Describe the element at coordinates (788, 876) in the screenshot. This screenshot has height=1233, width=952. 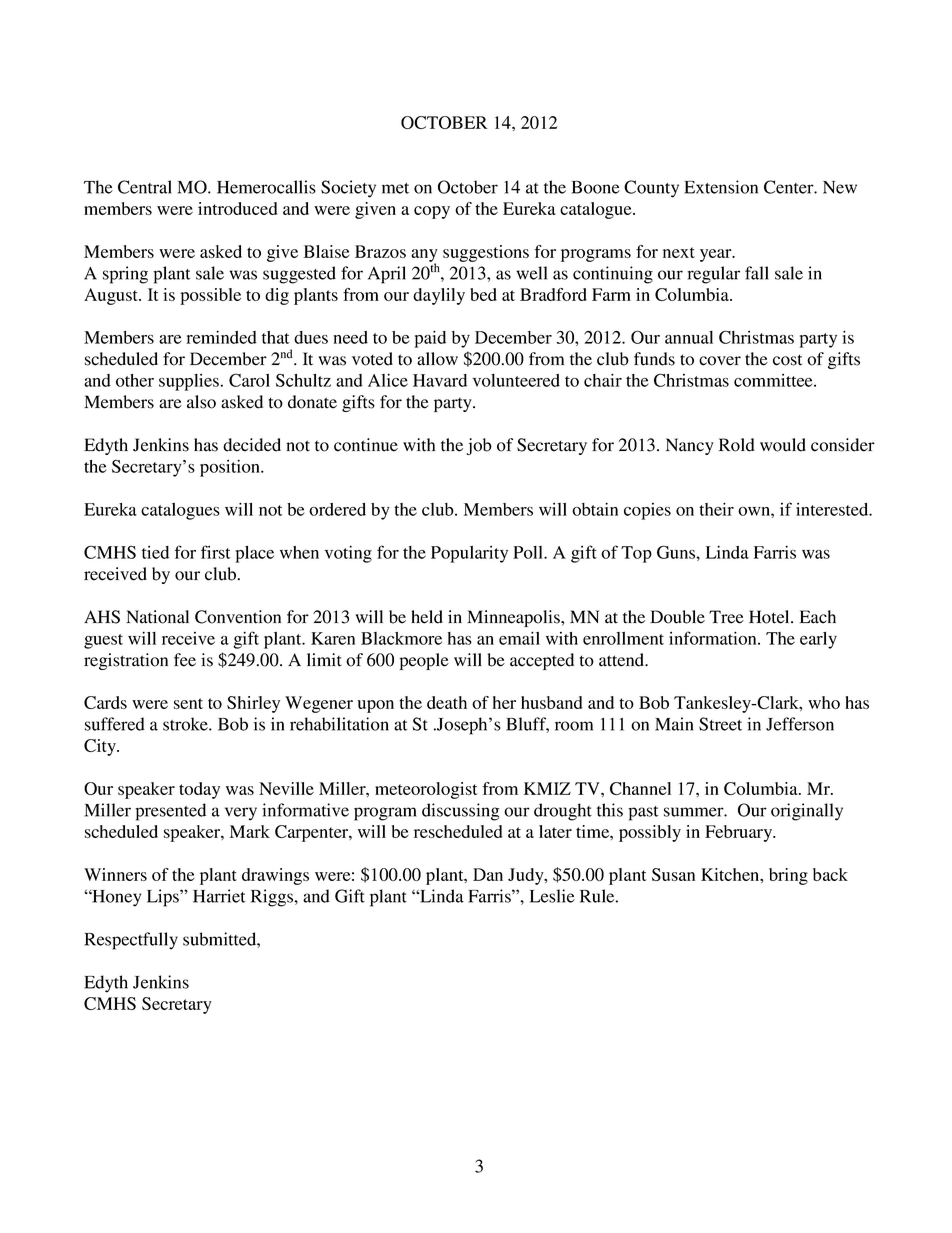
I see `bring` at that location.
